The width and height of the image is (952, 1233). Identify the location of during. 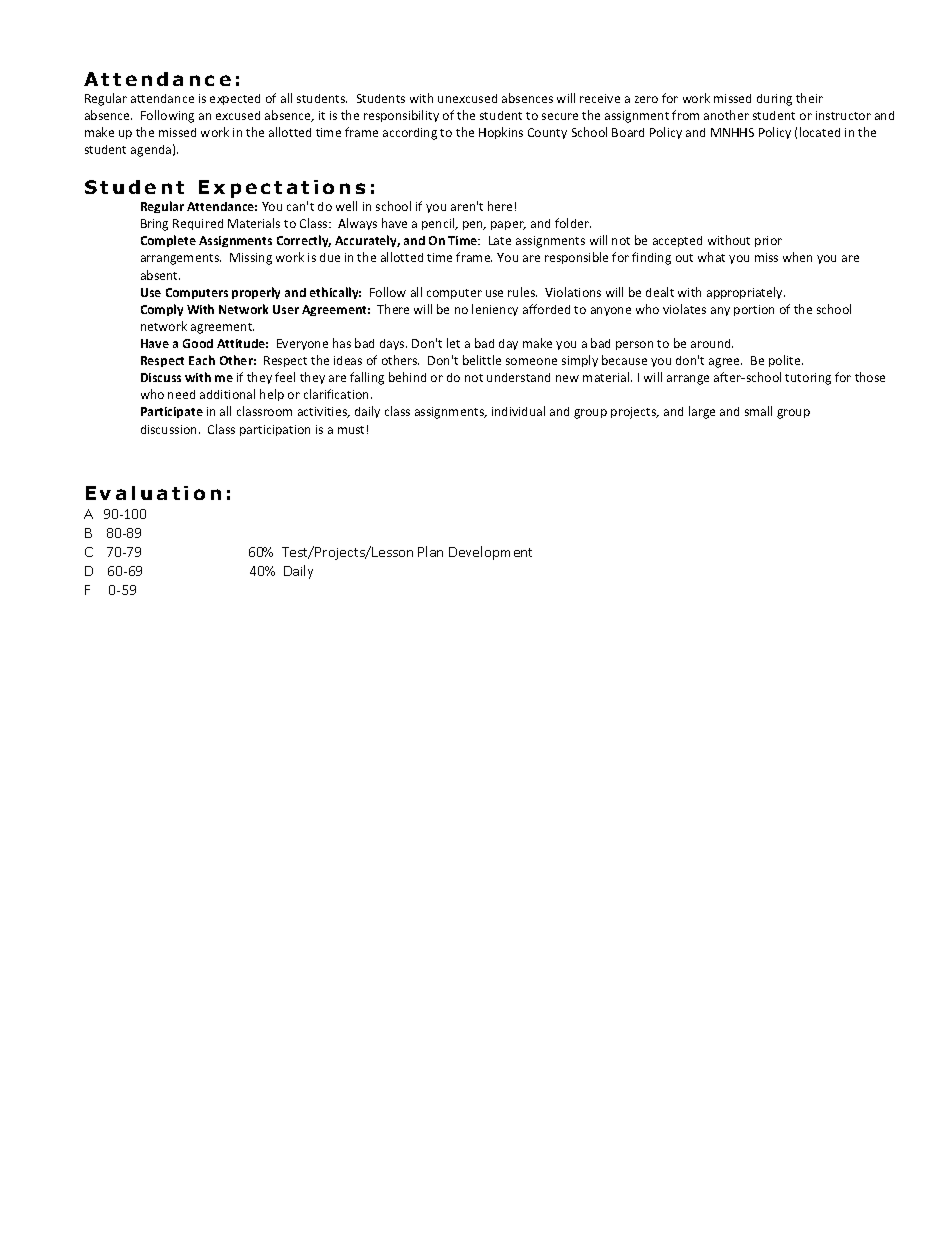
(774, 100).
